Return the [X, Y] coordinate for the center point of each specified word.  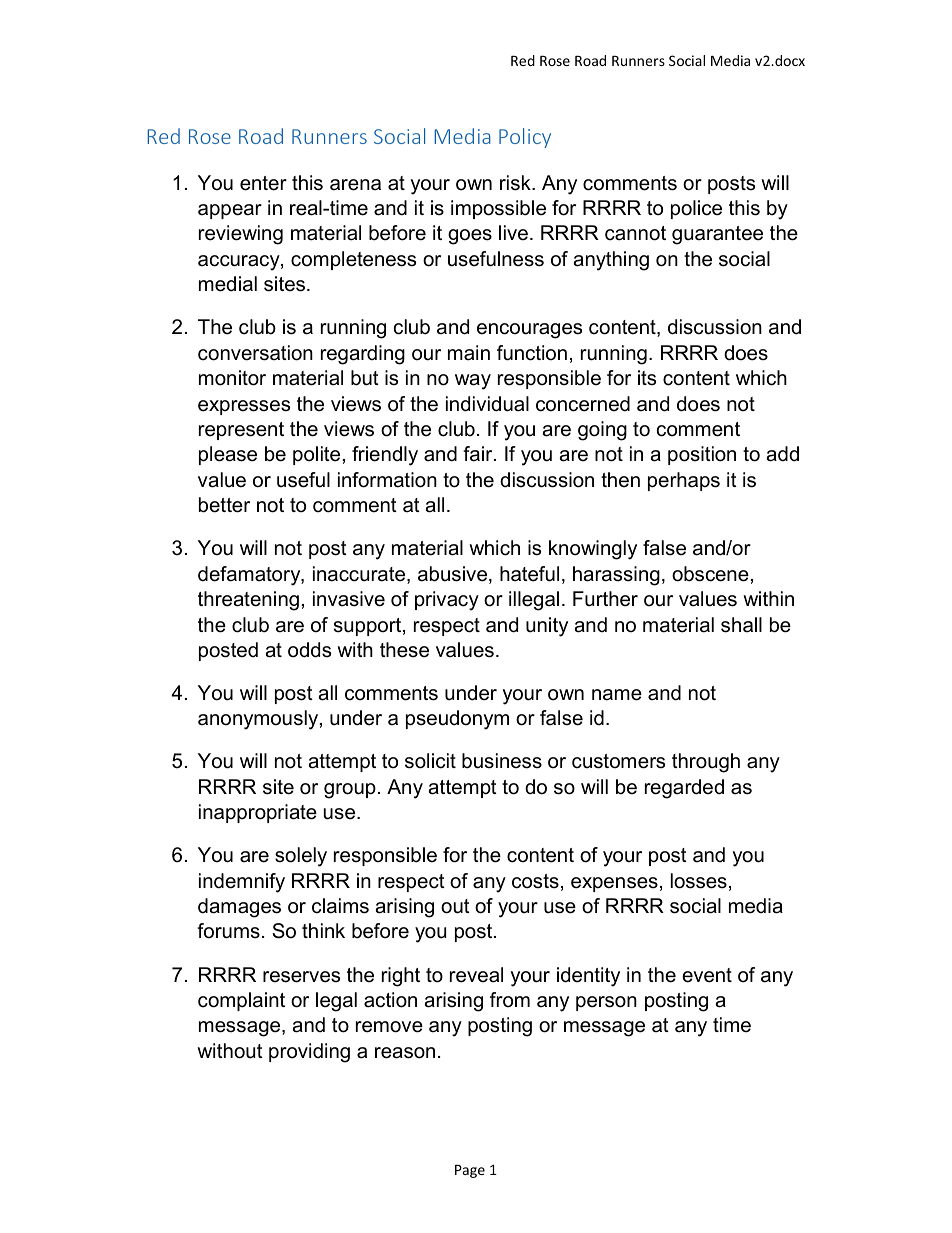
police [696, 209]
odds [309, 650]
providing [309, 1053]
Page [470, 1171]
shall [741, 625]
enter [263, 183]
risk [516, 183]
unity [547, 627]
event [707, 975]
